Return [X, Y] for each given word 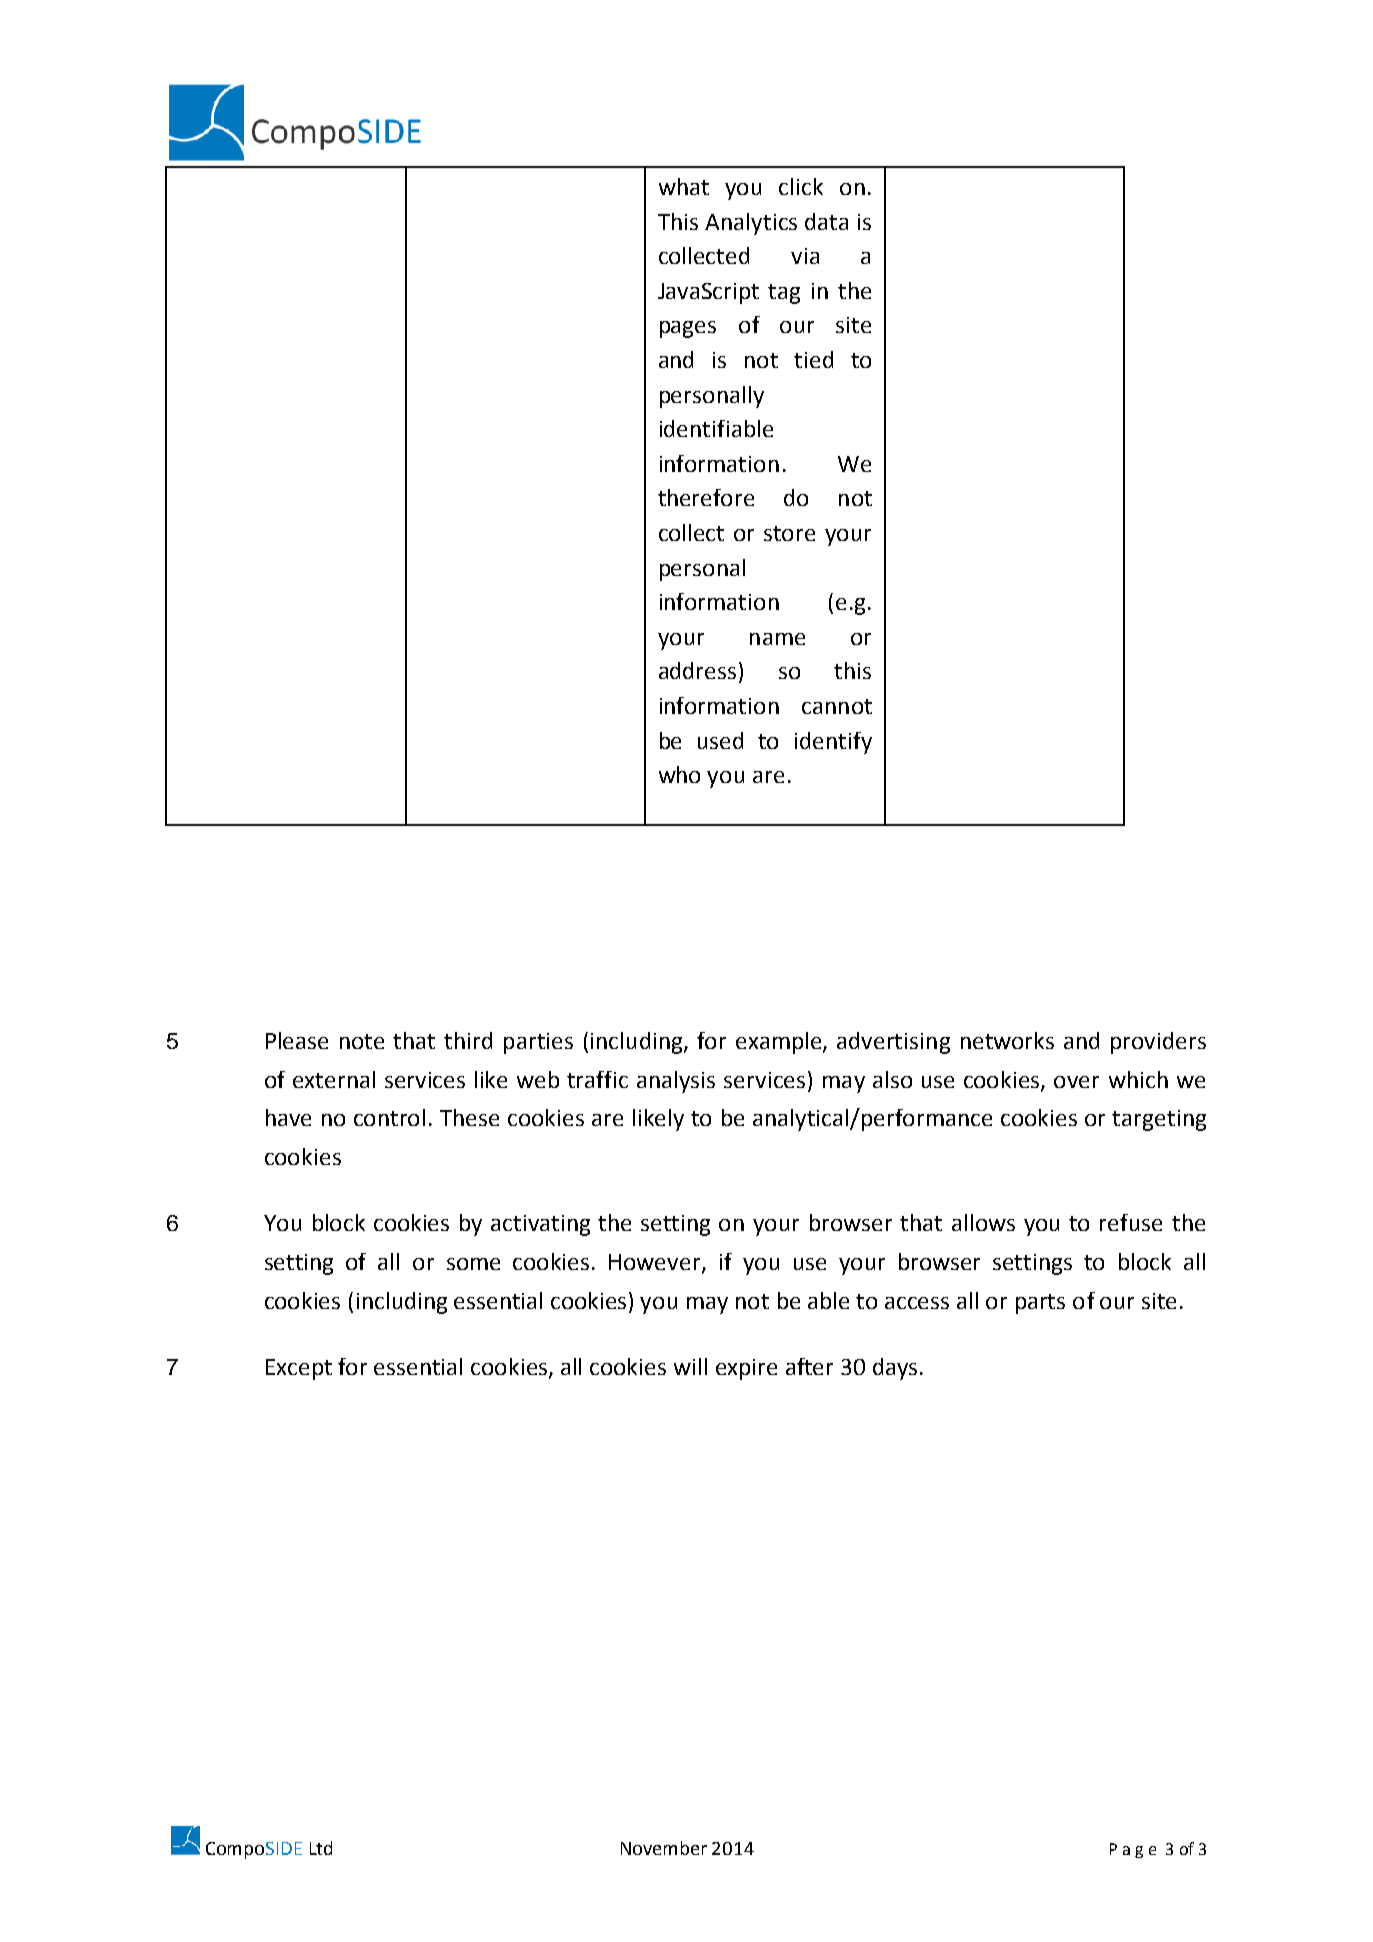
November [664, 1848]
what [684, 186]
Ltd [321, 1848]
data [826, 221]
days [895, 1369]
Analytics [751, 224]
